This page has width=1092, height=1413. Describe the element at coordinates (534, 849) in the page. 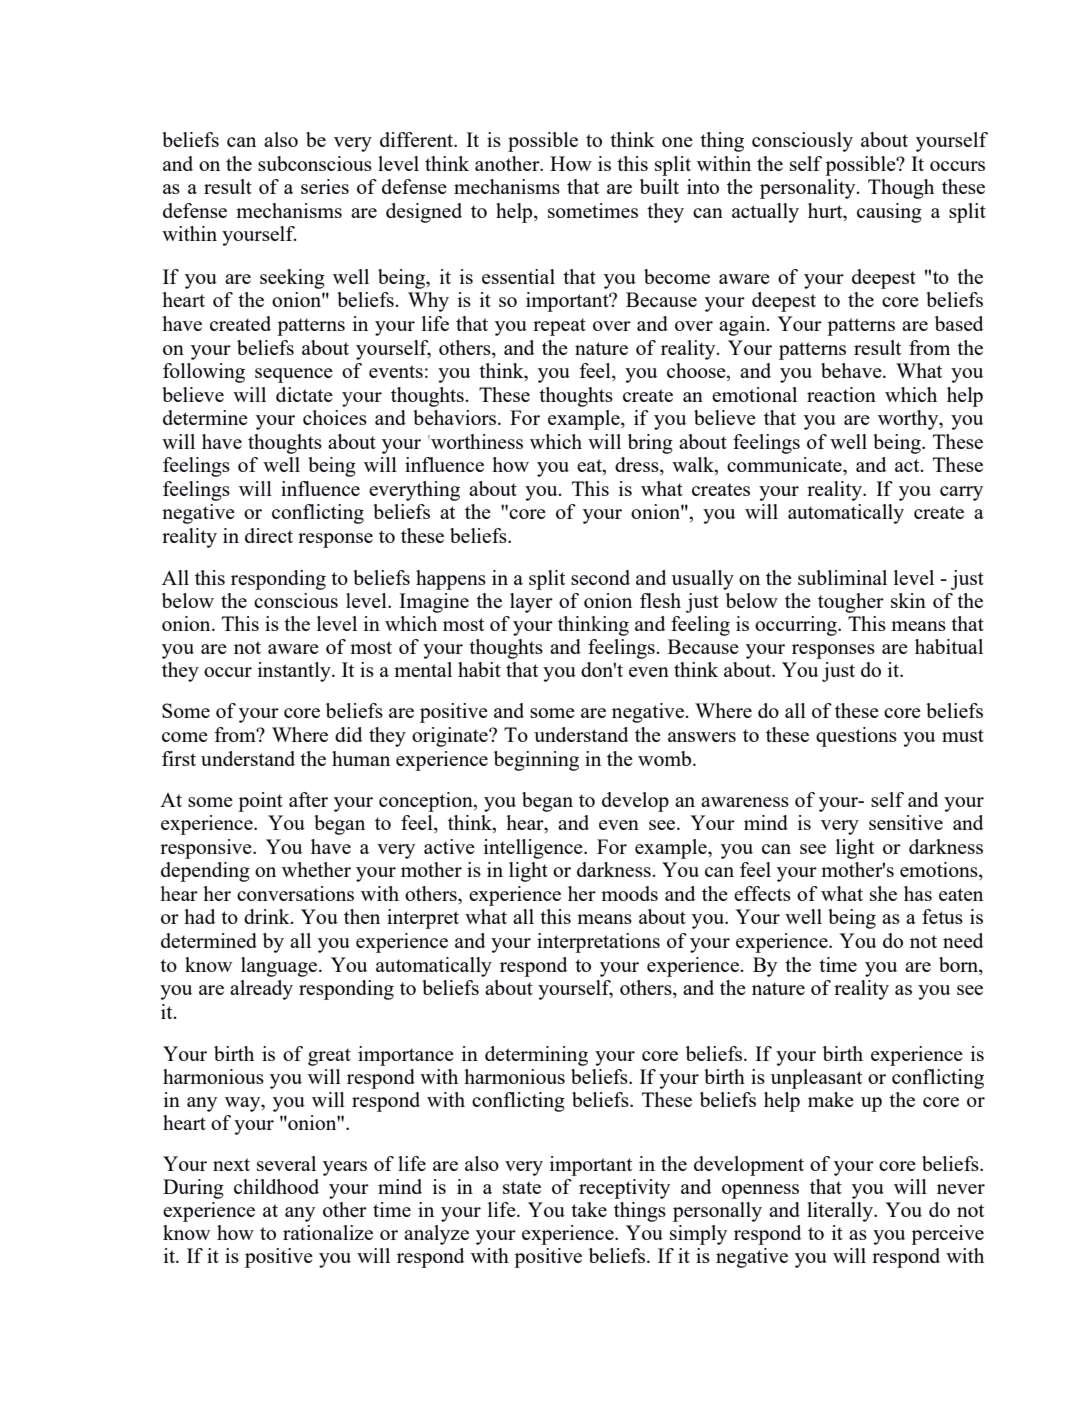

I see `intelligence` at that location.
